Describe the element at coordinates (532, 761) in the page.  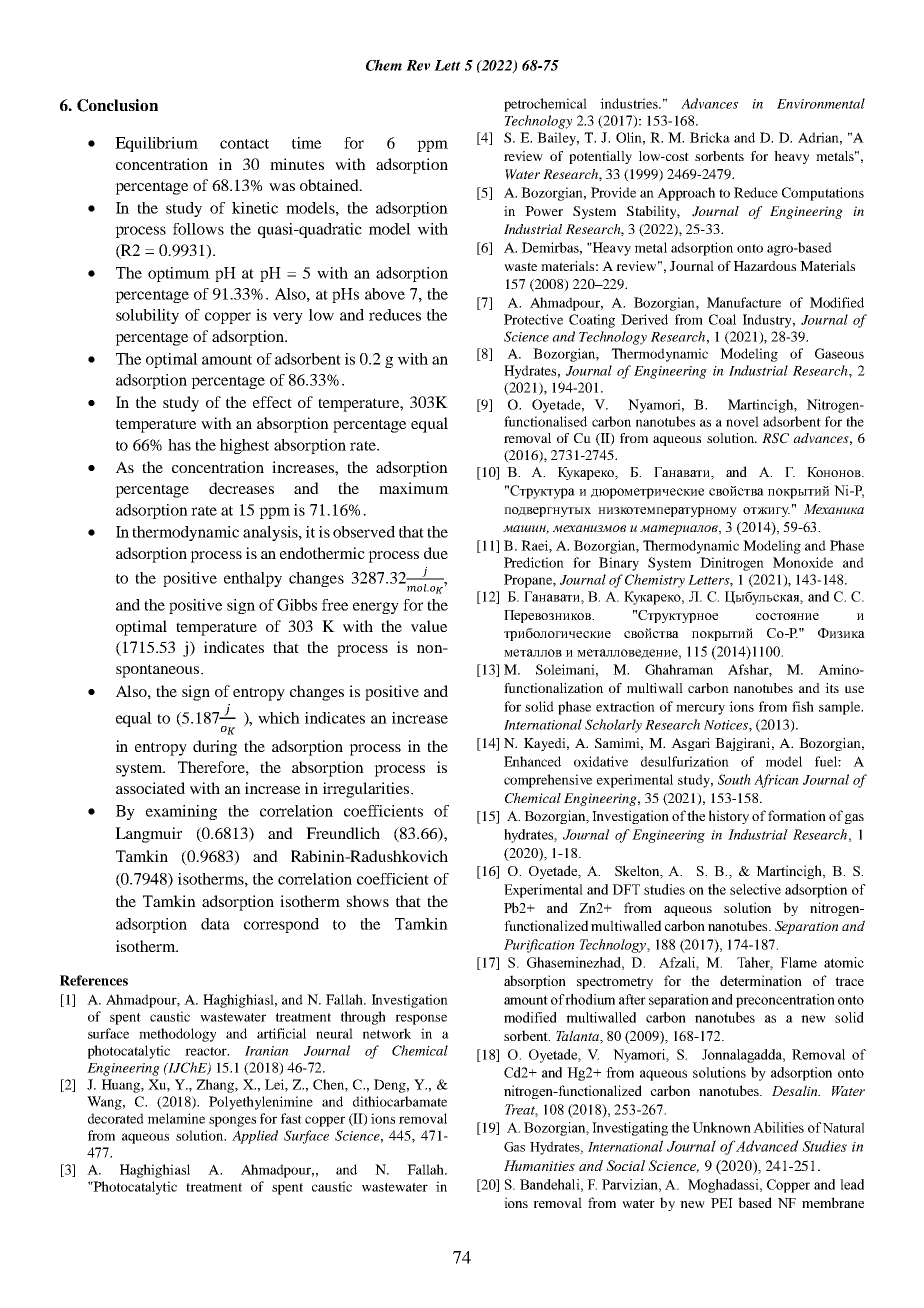
I see `Enhanced` at that location.
